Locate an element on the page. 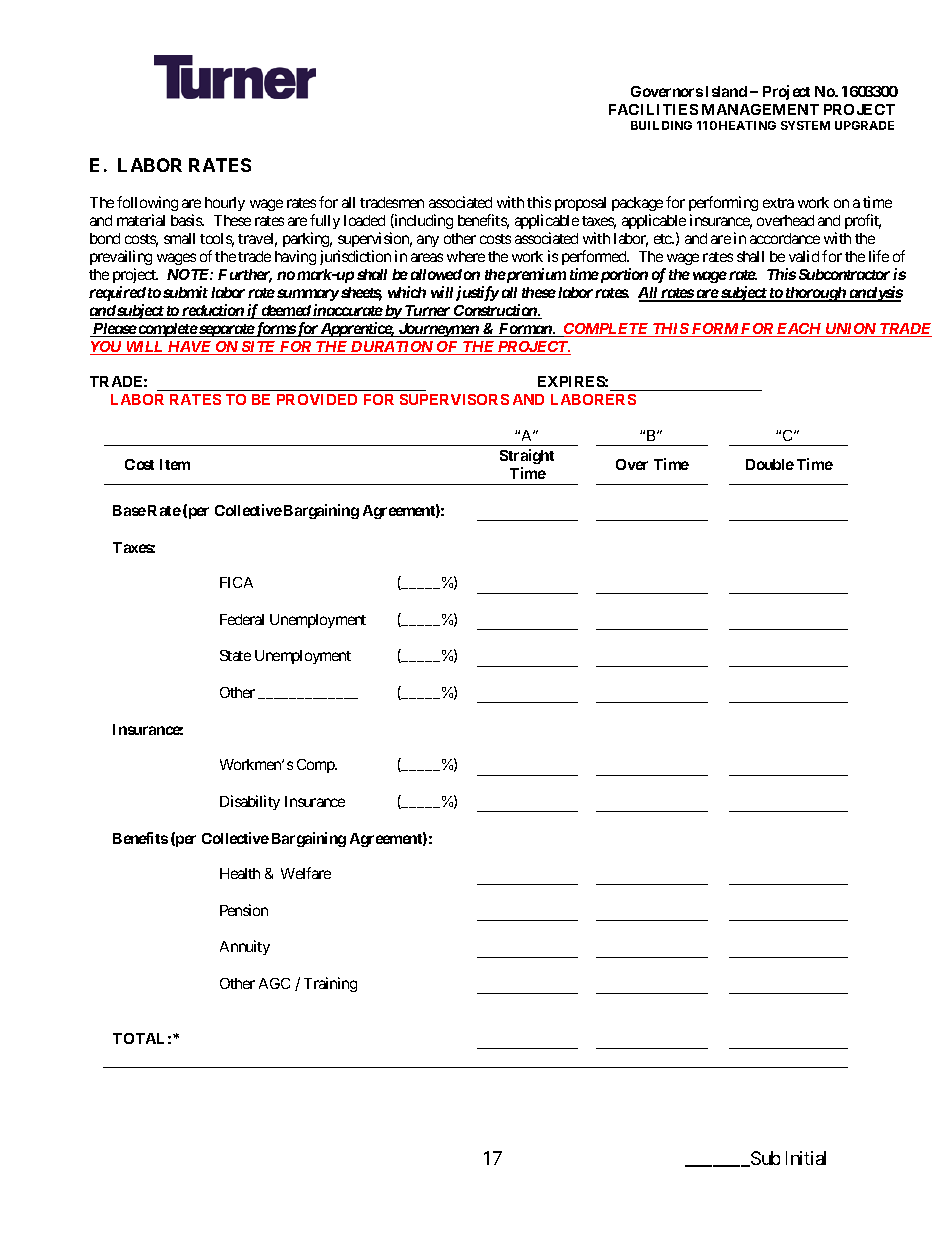 The width and height of the image is (952, 1233). SYSTEM is located at coordinates (805, 125).
